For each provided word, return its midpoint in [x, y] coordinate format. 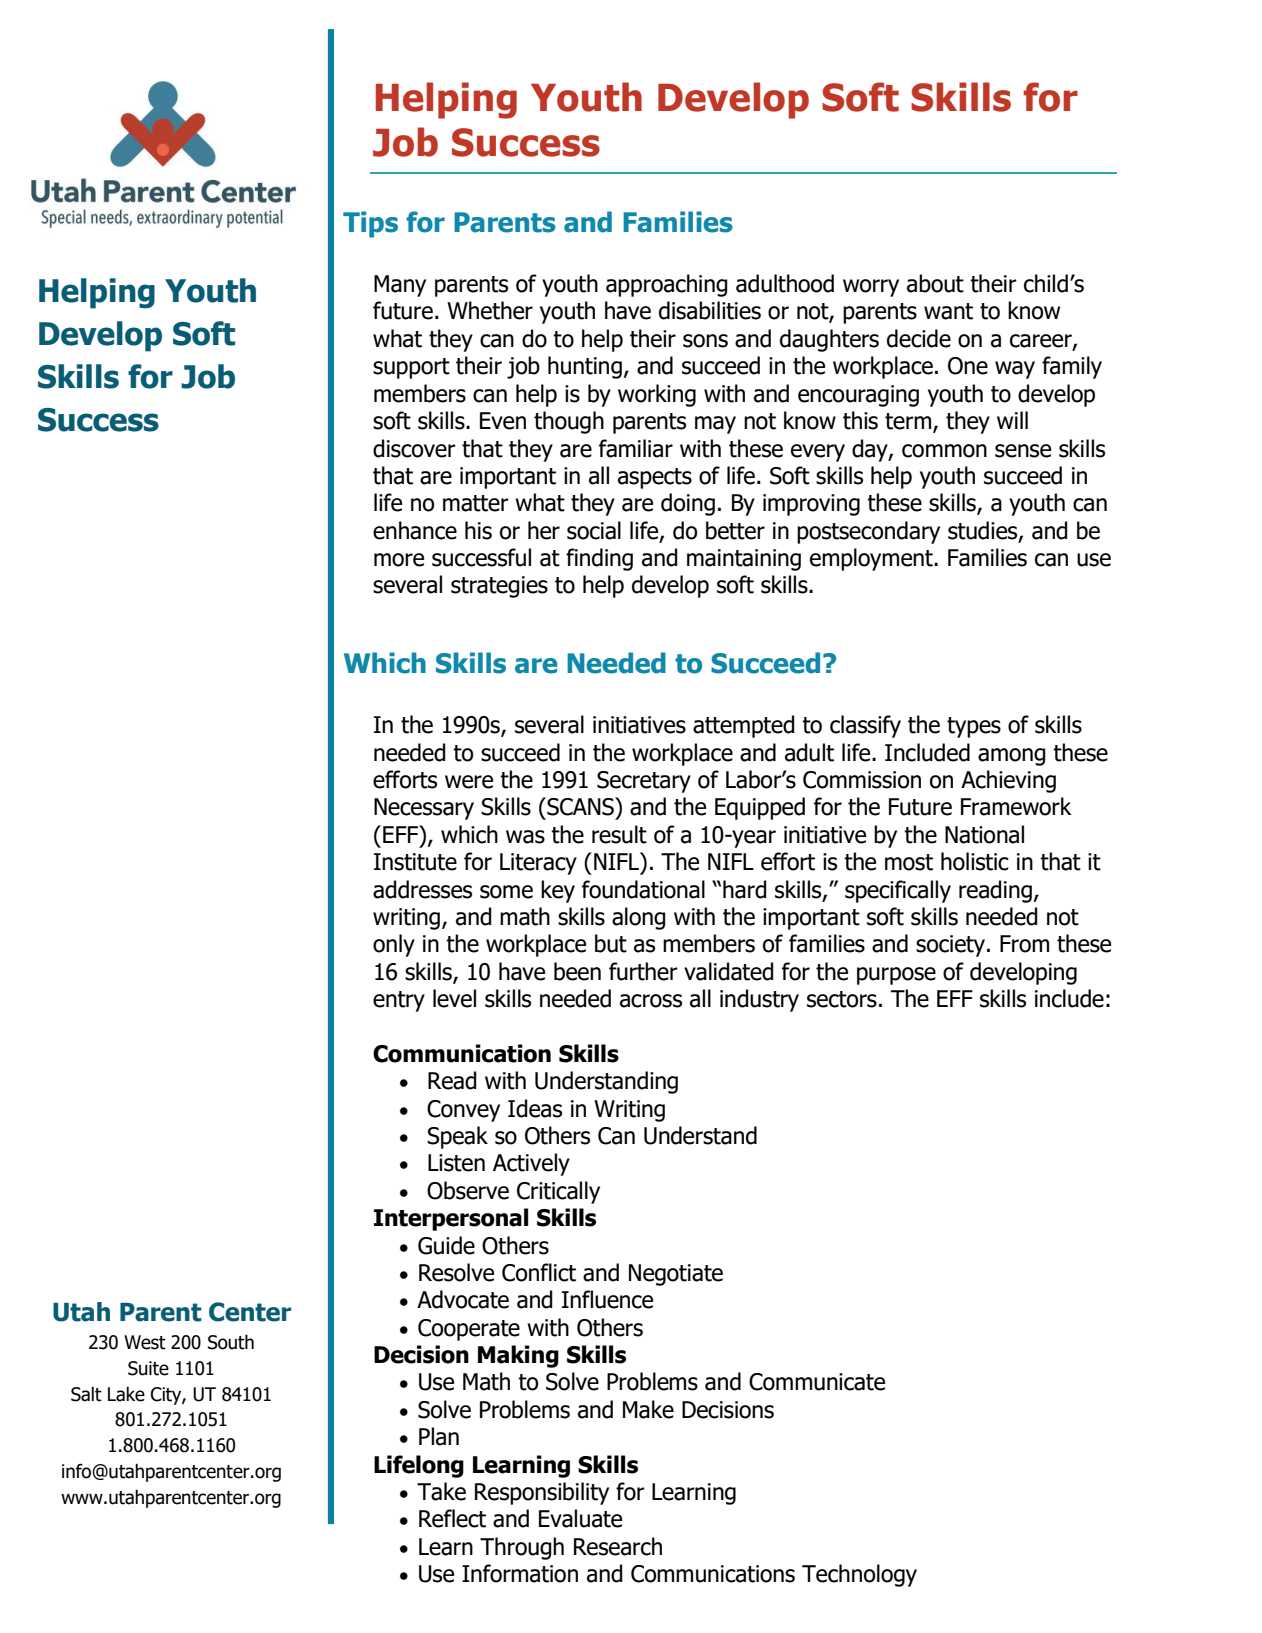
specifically [898, 891]
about [935, 283]
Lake [126, 1394]
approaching [667, 285]
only [394, 945]
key [558, 891]
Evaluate [580, 1518]
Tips [370, 224]
